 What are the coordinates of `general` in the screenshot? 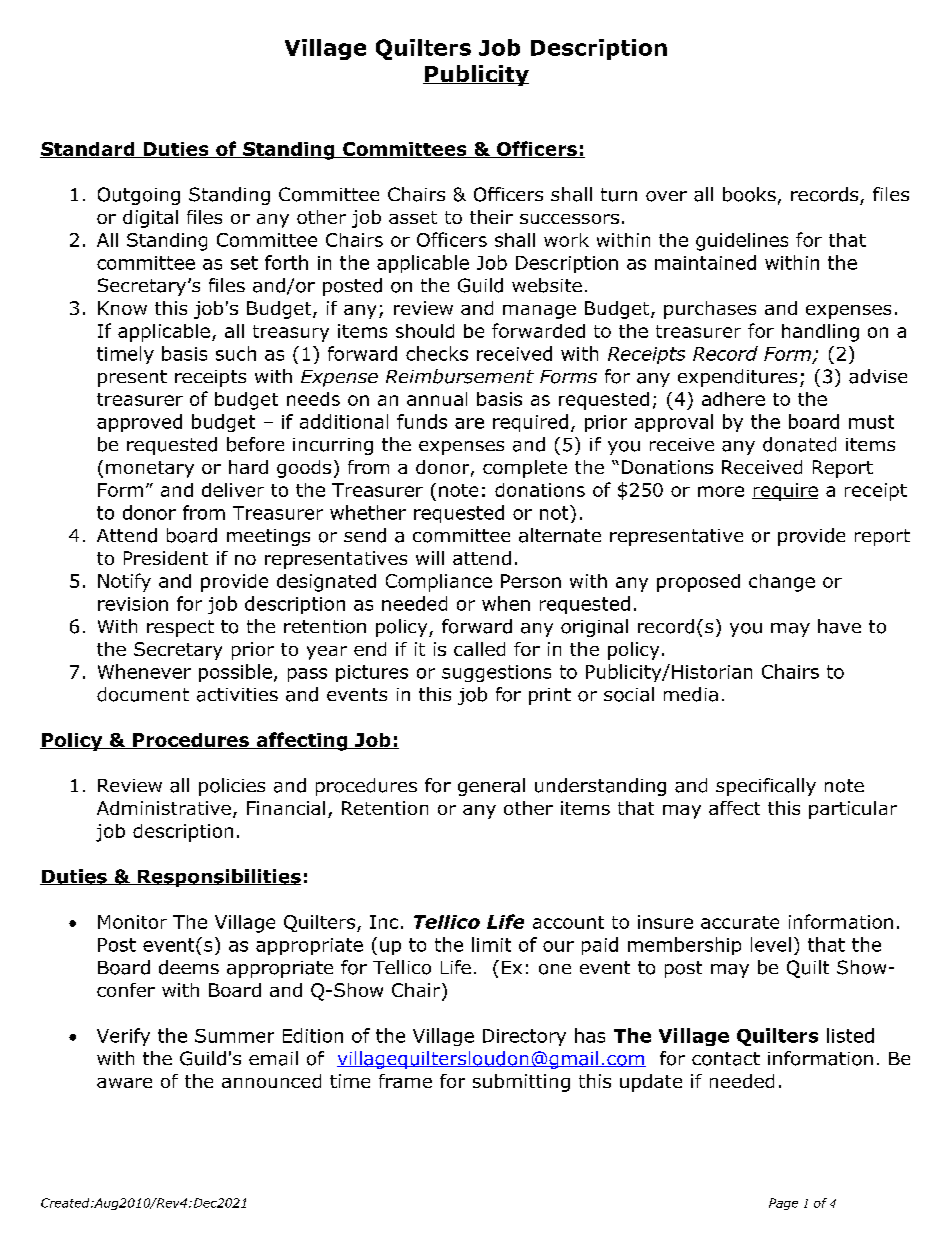 It's located at (491, 787).
